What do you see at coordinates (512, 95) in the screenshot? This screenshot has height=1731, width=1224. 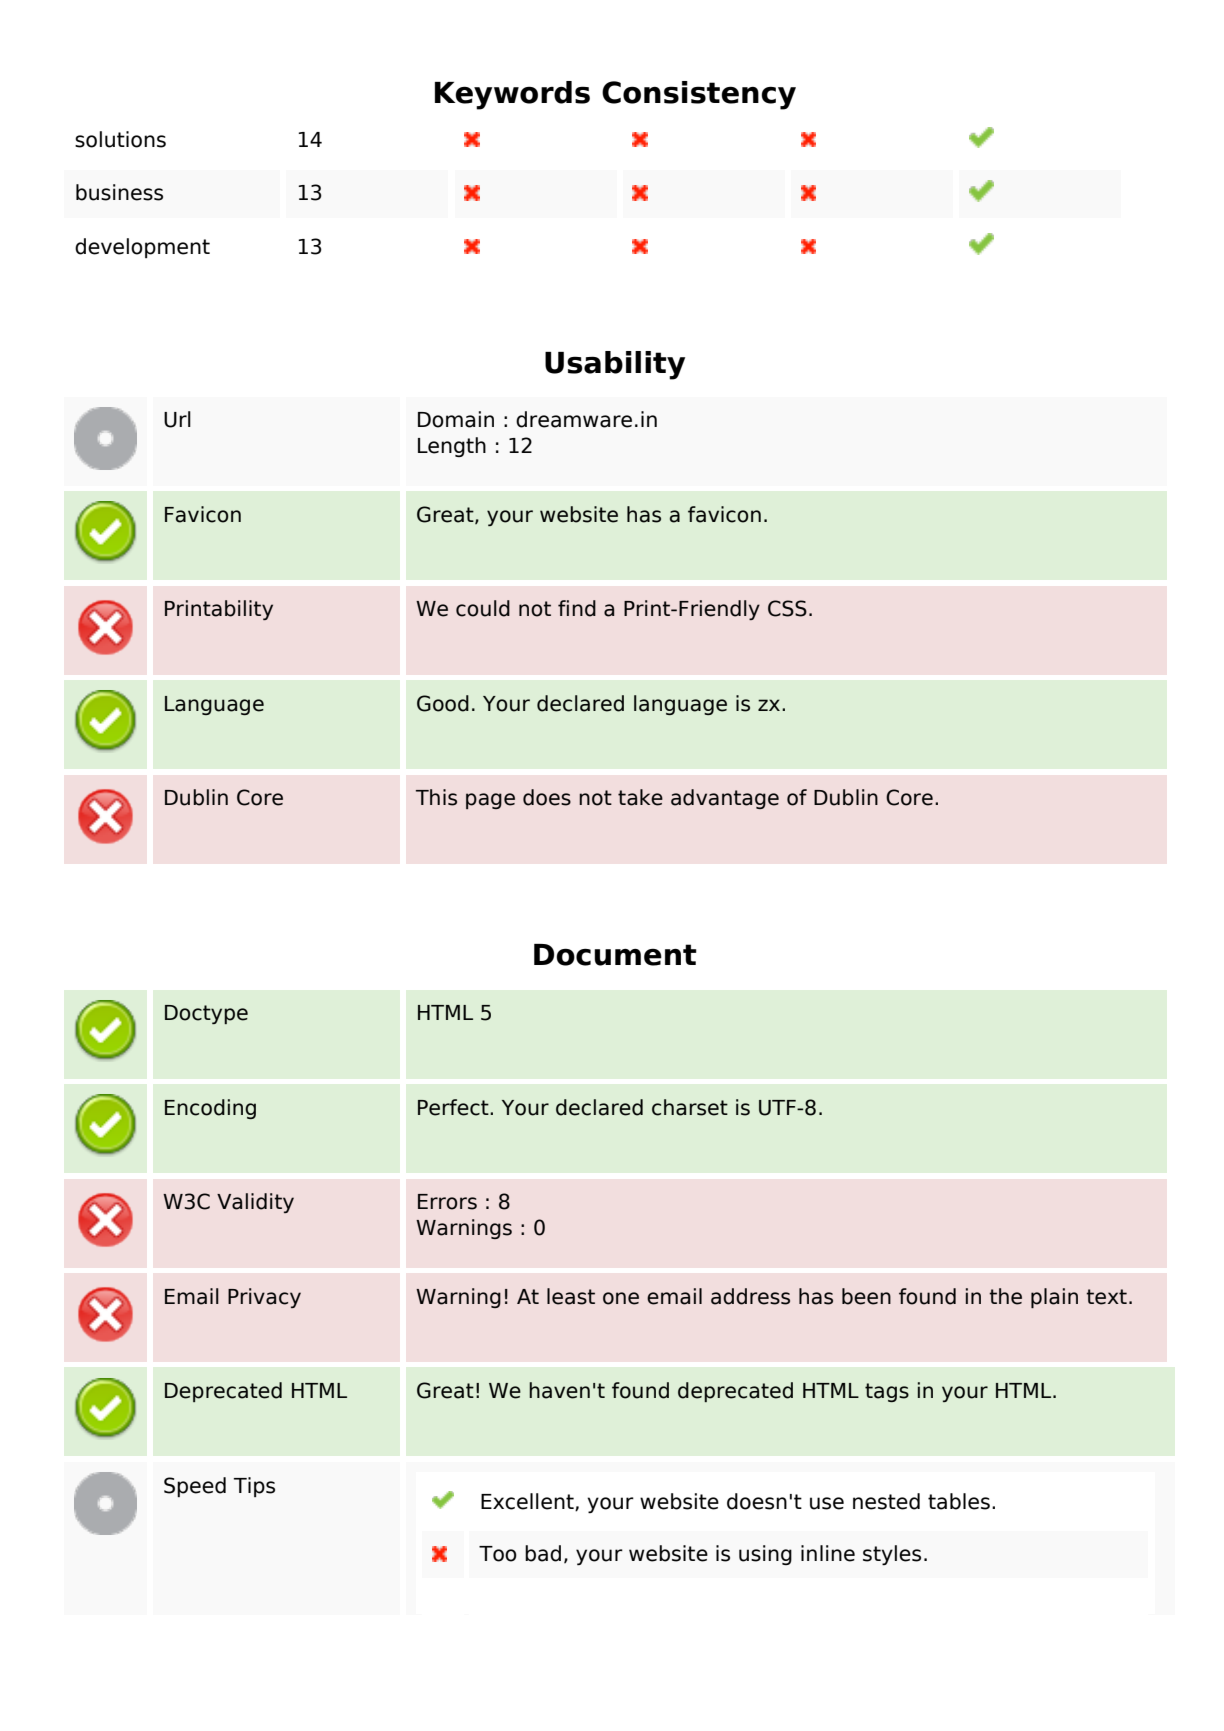 I see `Keywords` at bounding box center [512, 95].
